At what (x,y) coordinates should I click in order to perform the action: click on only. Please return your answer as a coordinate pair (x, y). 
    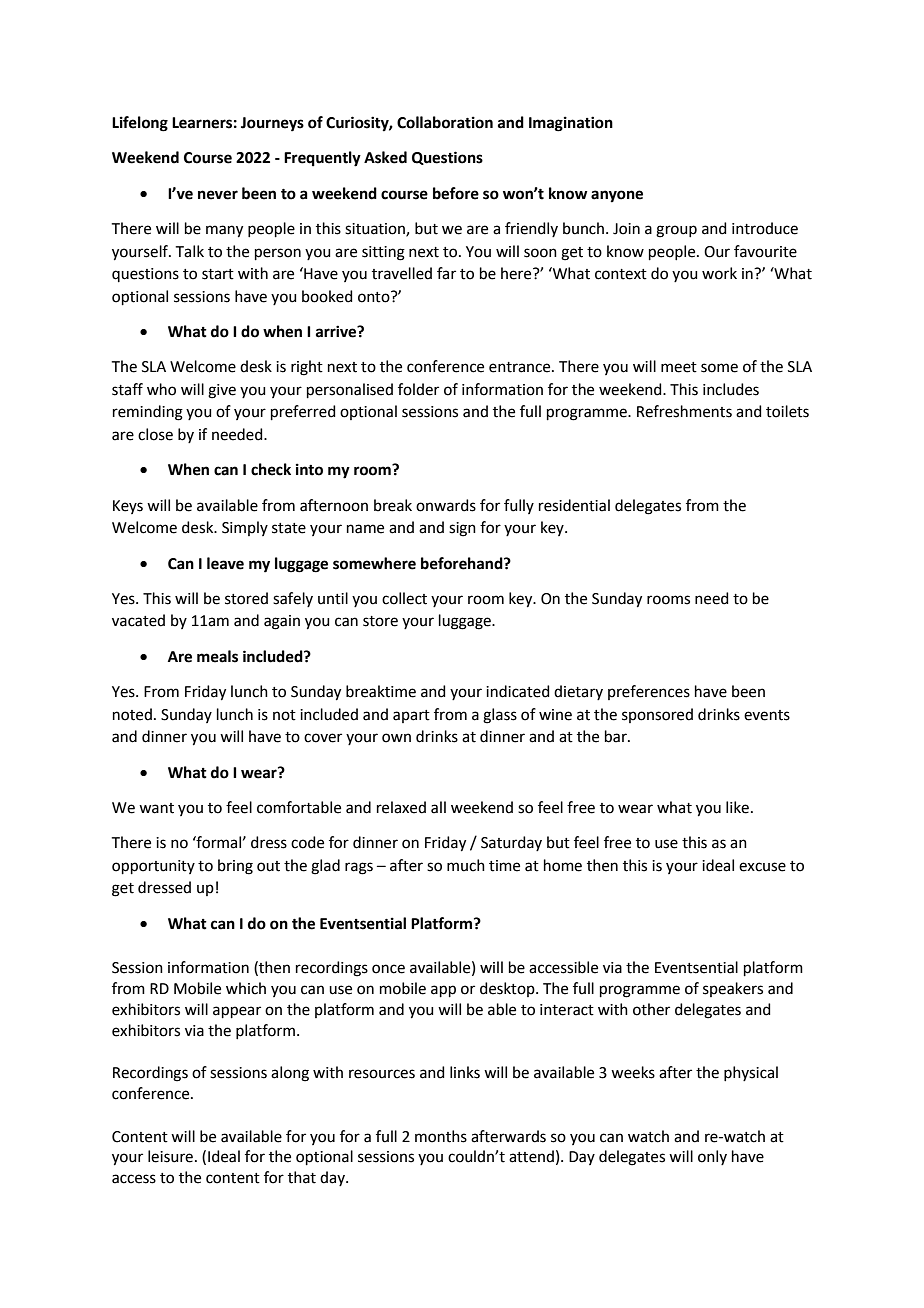
    Looking at the image, I should click on (712, 1157).
